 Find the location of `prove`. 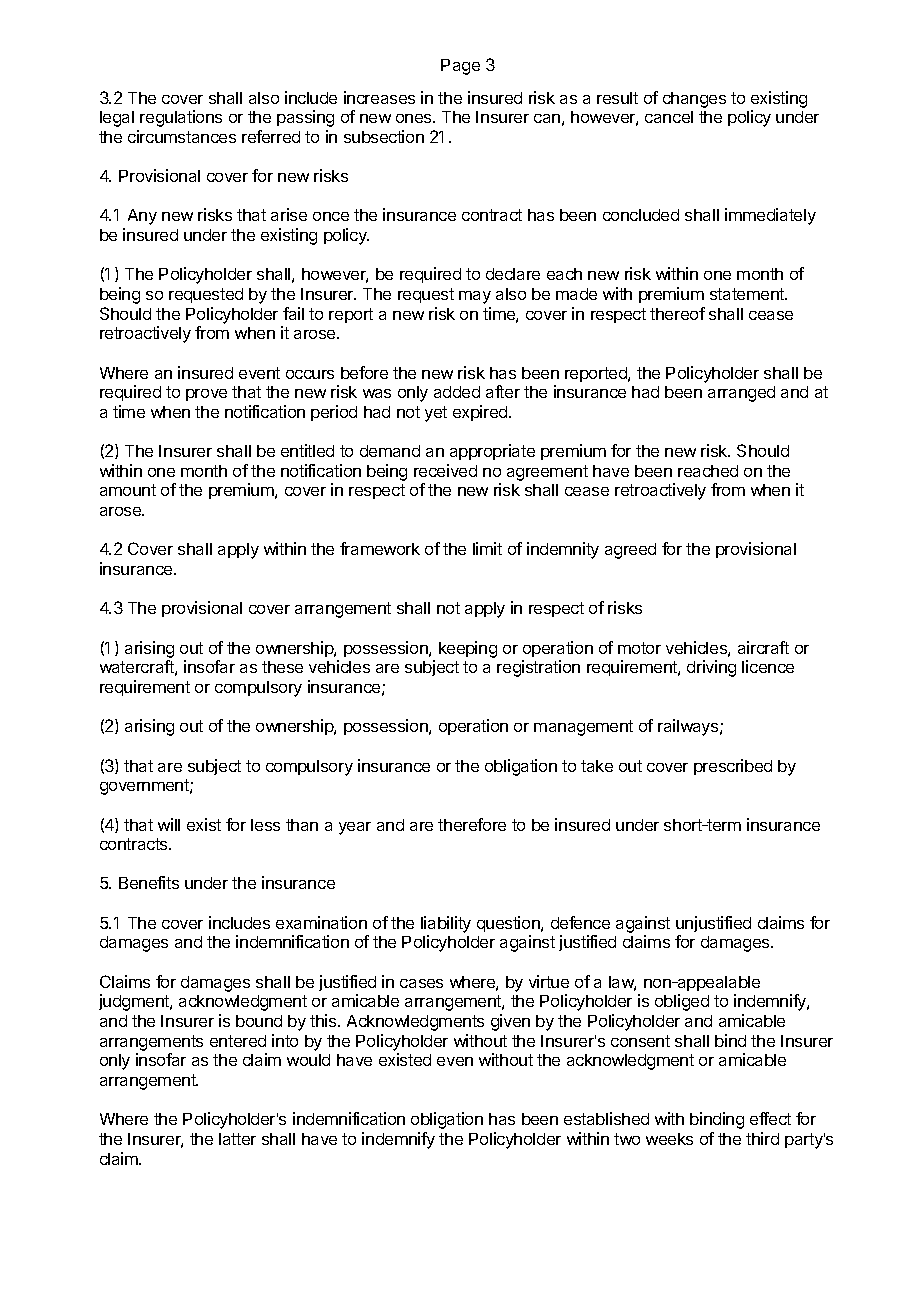

prove is located at coordinates (206, 395).
